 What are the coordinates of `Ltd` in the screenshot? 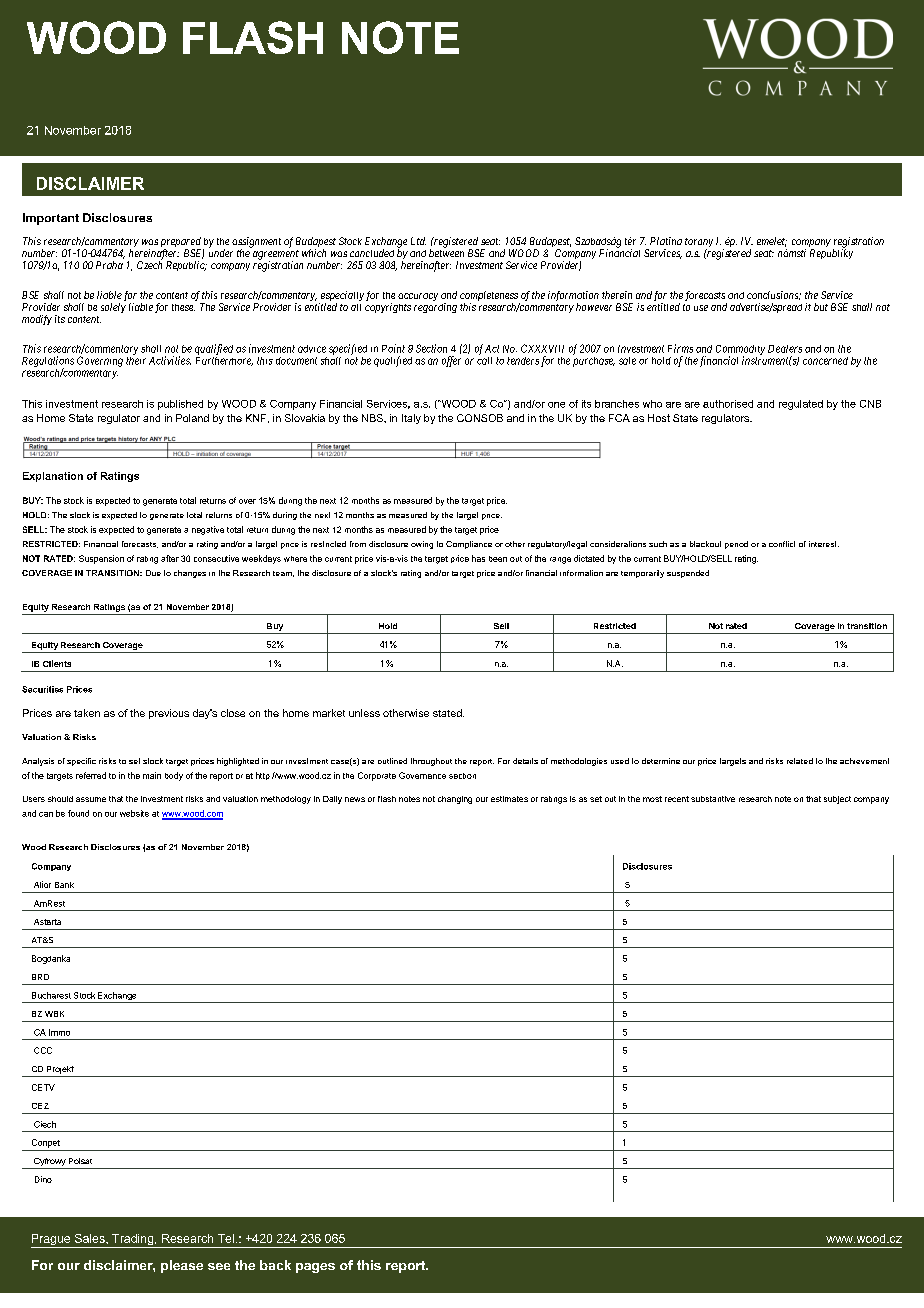 It's located at (418, 241).
